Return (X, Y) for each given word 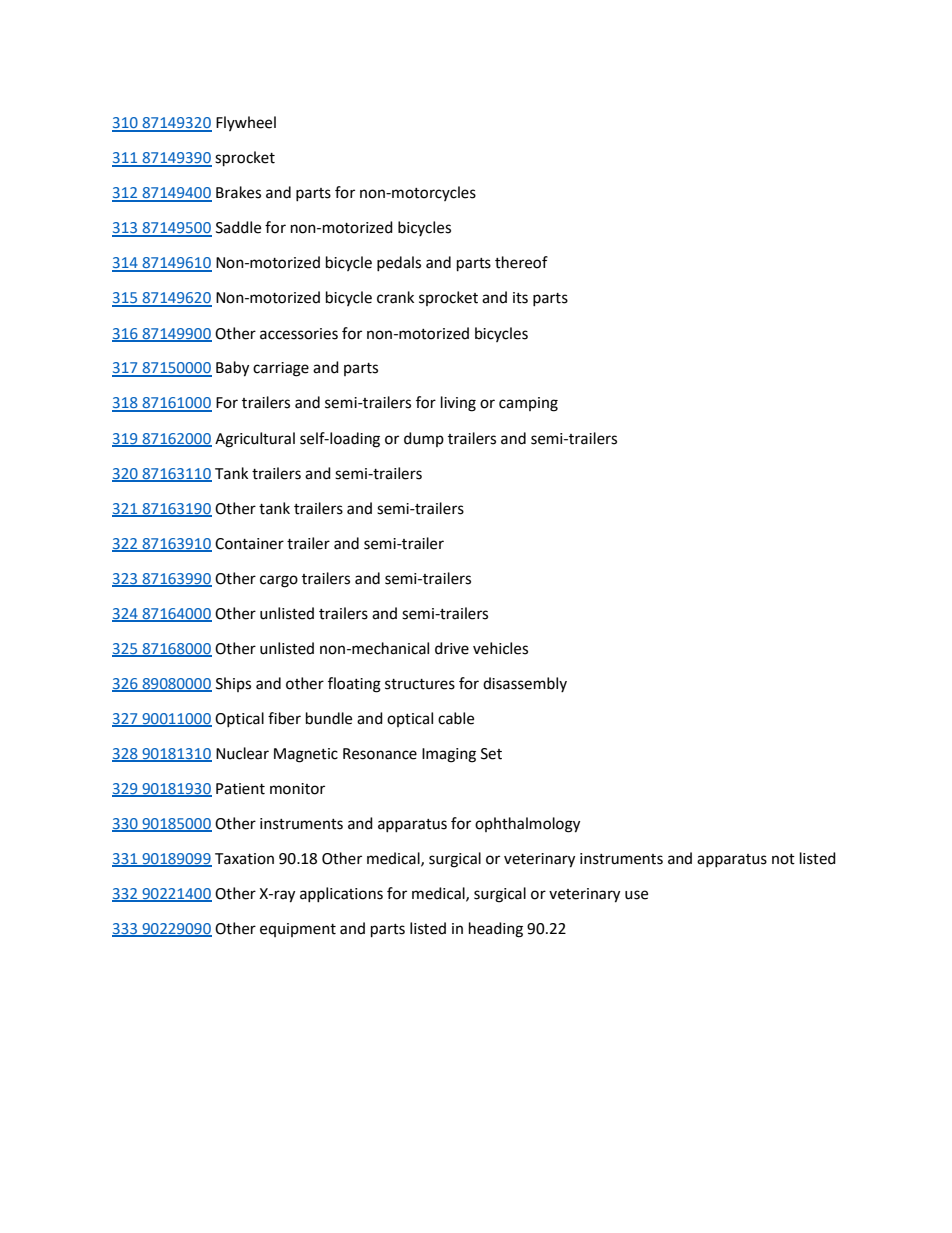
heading (496, 930)
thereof (521, 262)
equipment (298, 930)
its (520, 298)
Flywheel (246, 123)
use (636, 895)
